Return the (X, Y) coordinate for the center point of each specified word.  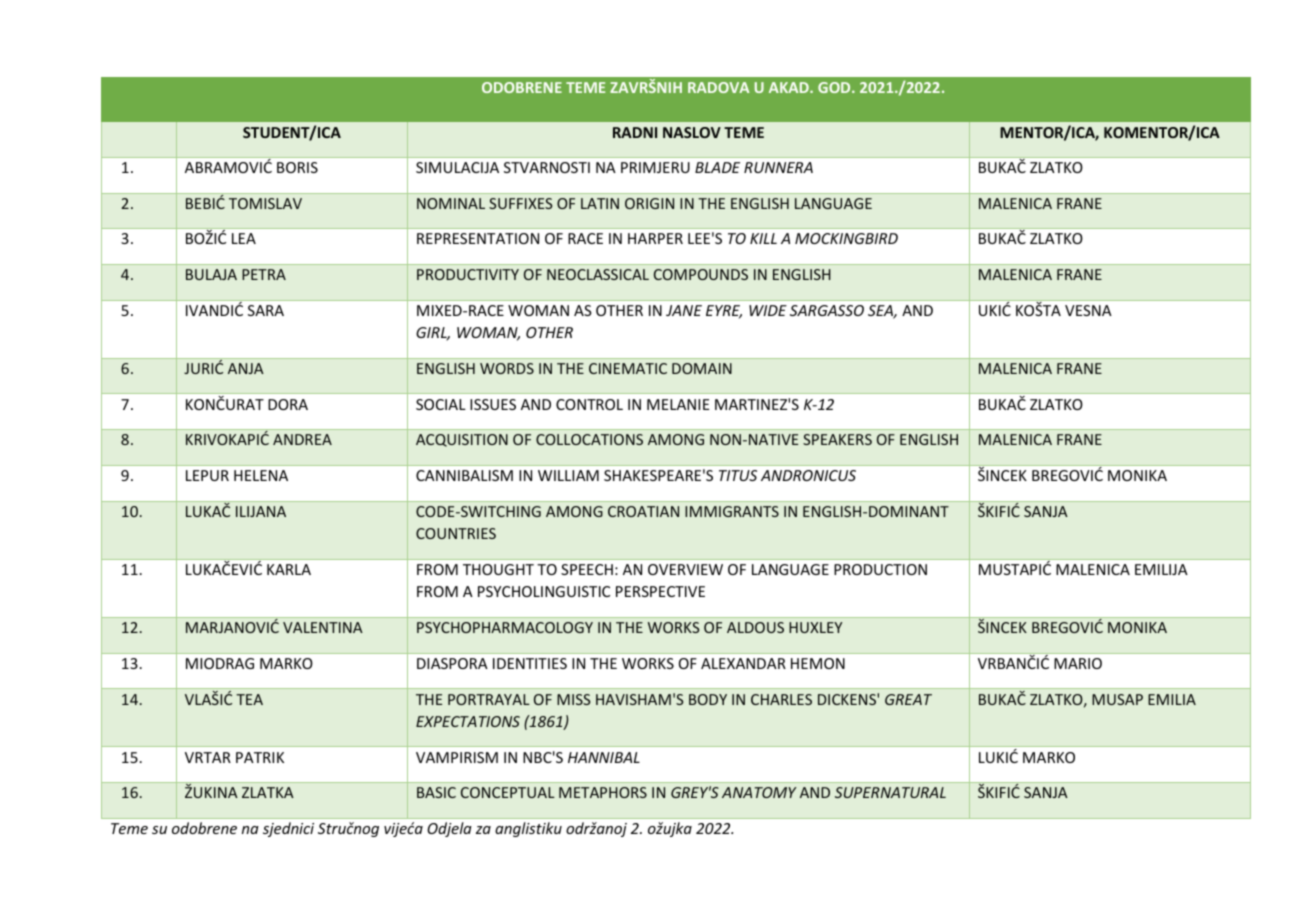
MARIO (1078, 663)
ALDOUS (755, 627)
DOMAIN (702, 368)
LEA (244, 238)
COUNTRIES (456, 533)
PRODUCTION (880, 569)
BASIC (436, 792)
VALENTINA (323, 627)
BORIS (297, 167)
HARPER (655, 238)
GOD (835, 87)
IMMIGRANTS (732, 511)
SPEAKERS (837, 439)
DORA (288, 404)
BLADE (717, 167)
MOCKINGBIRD (846, 238)
